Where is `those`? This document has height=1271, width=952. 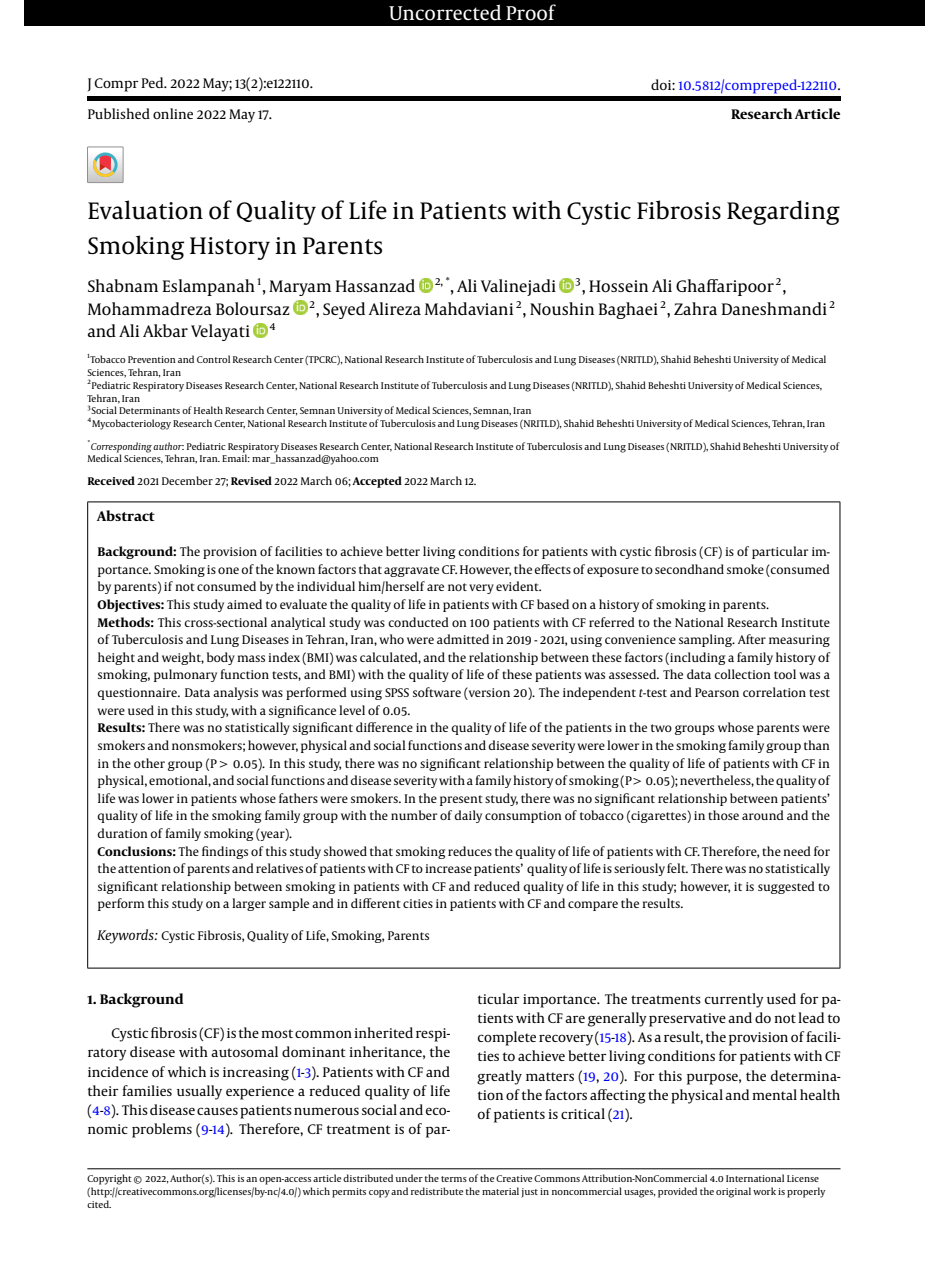
those is located at coordinates (723, 815).
